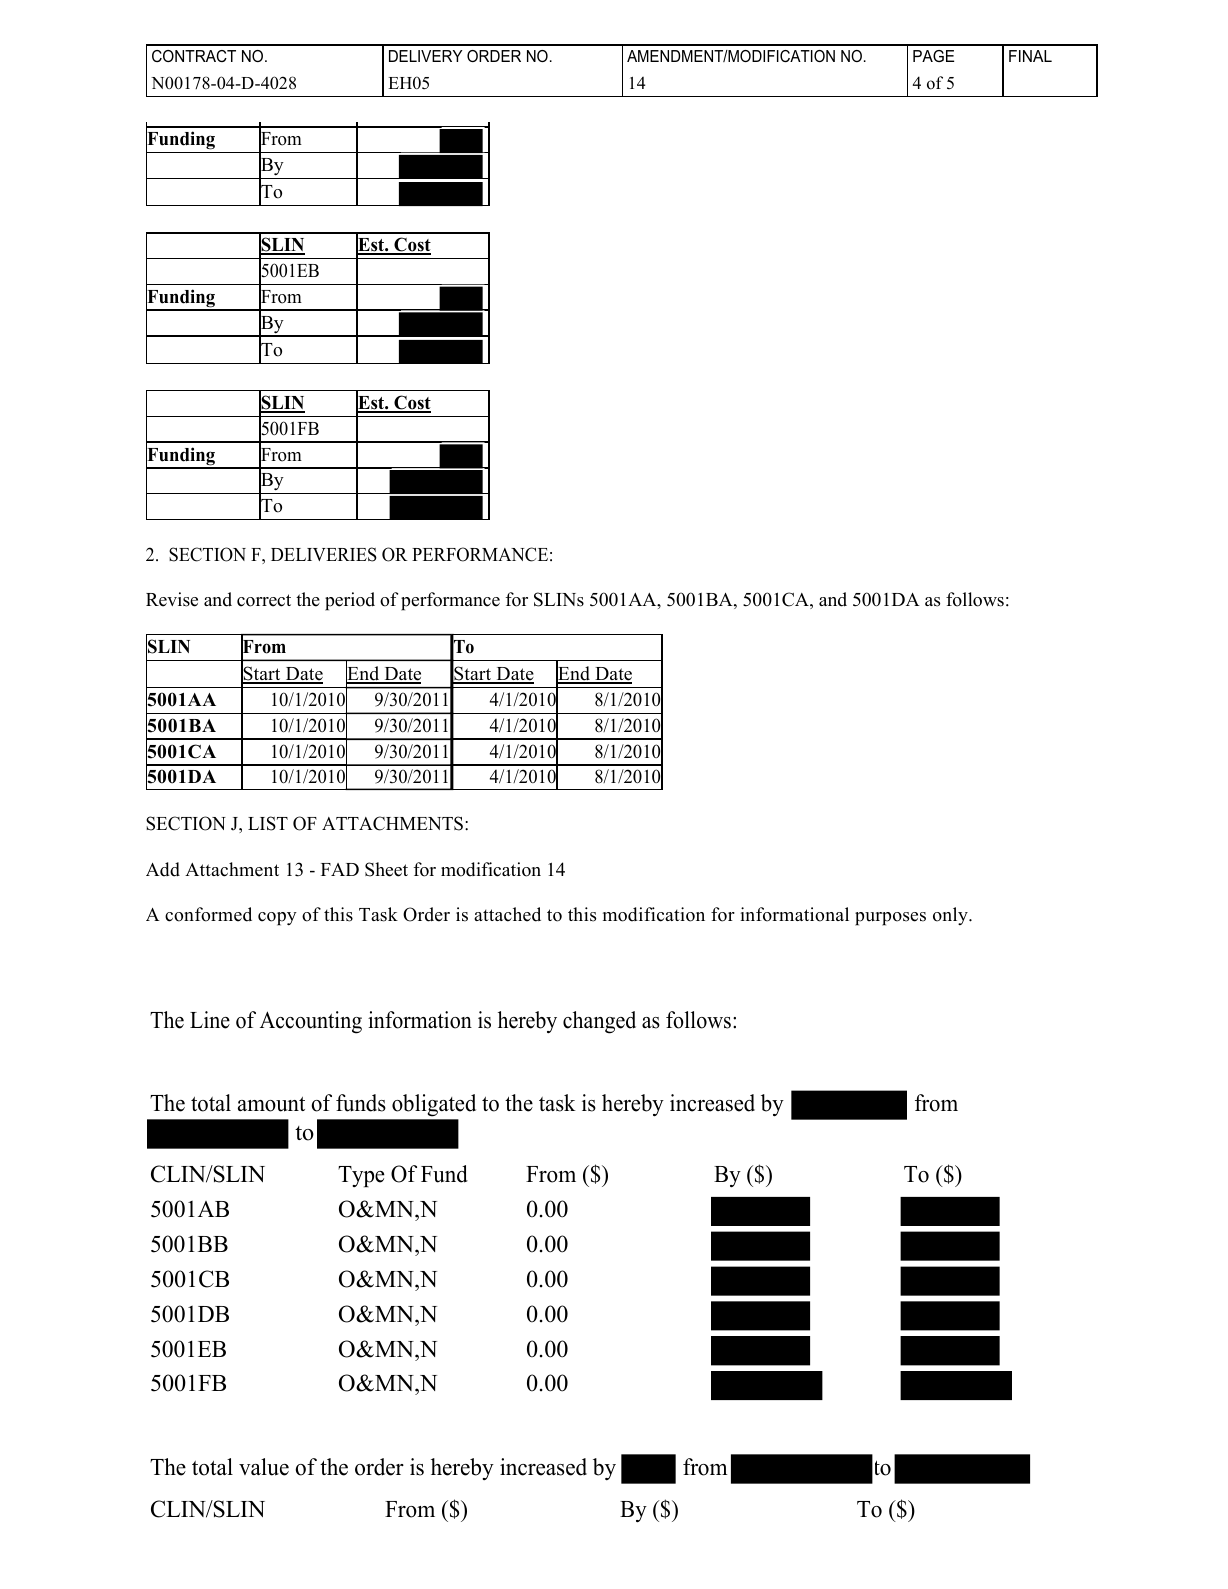  What do you see at coordinates (361, 1176) in the page?
I see `Type` at bounding box center [361, 1176].
